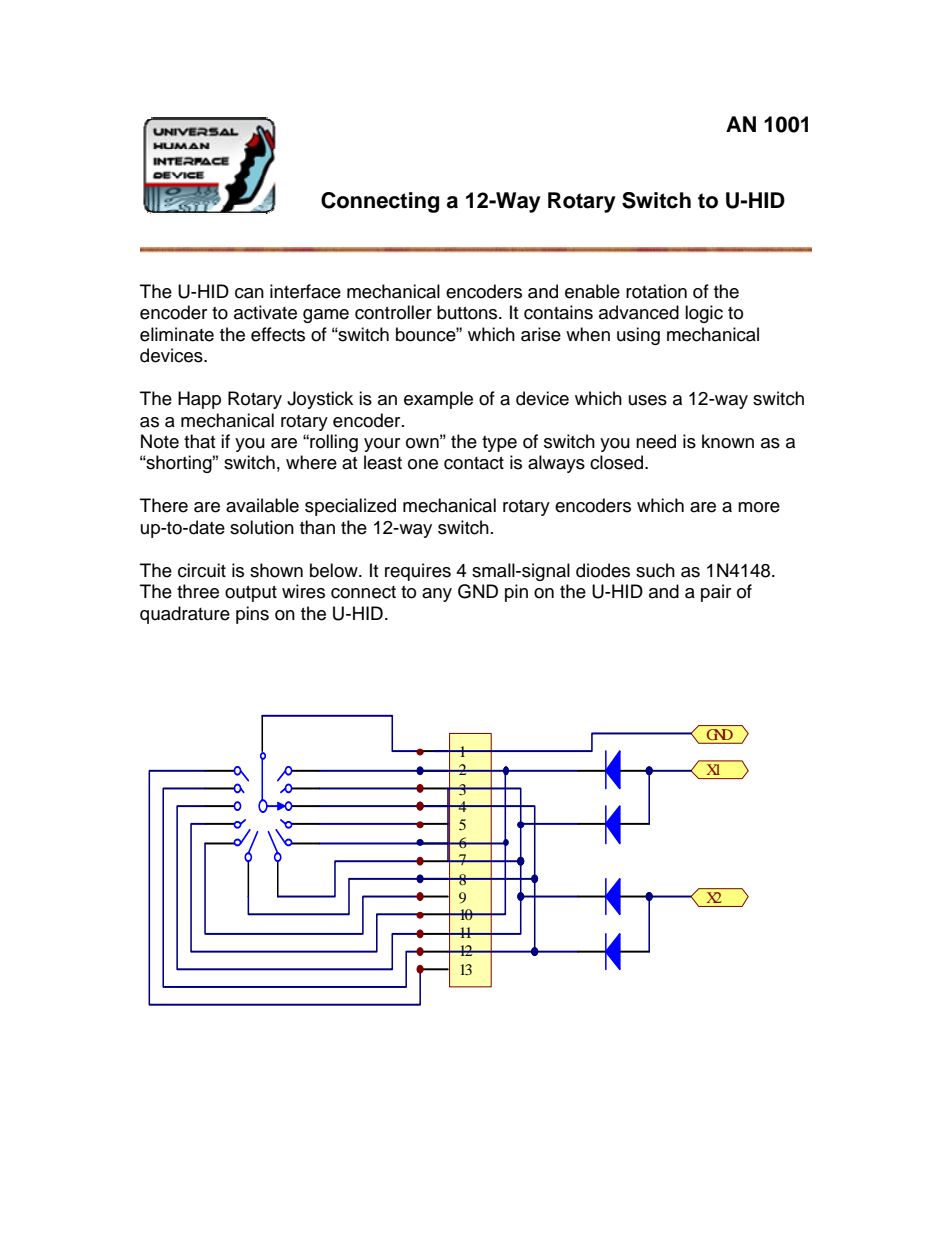 This screenshot has height=1233, width=952. What do you see at coordinates (393, 312) in the screenshot?
I see `controller` at bounding box center [393, 312].
